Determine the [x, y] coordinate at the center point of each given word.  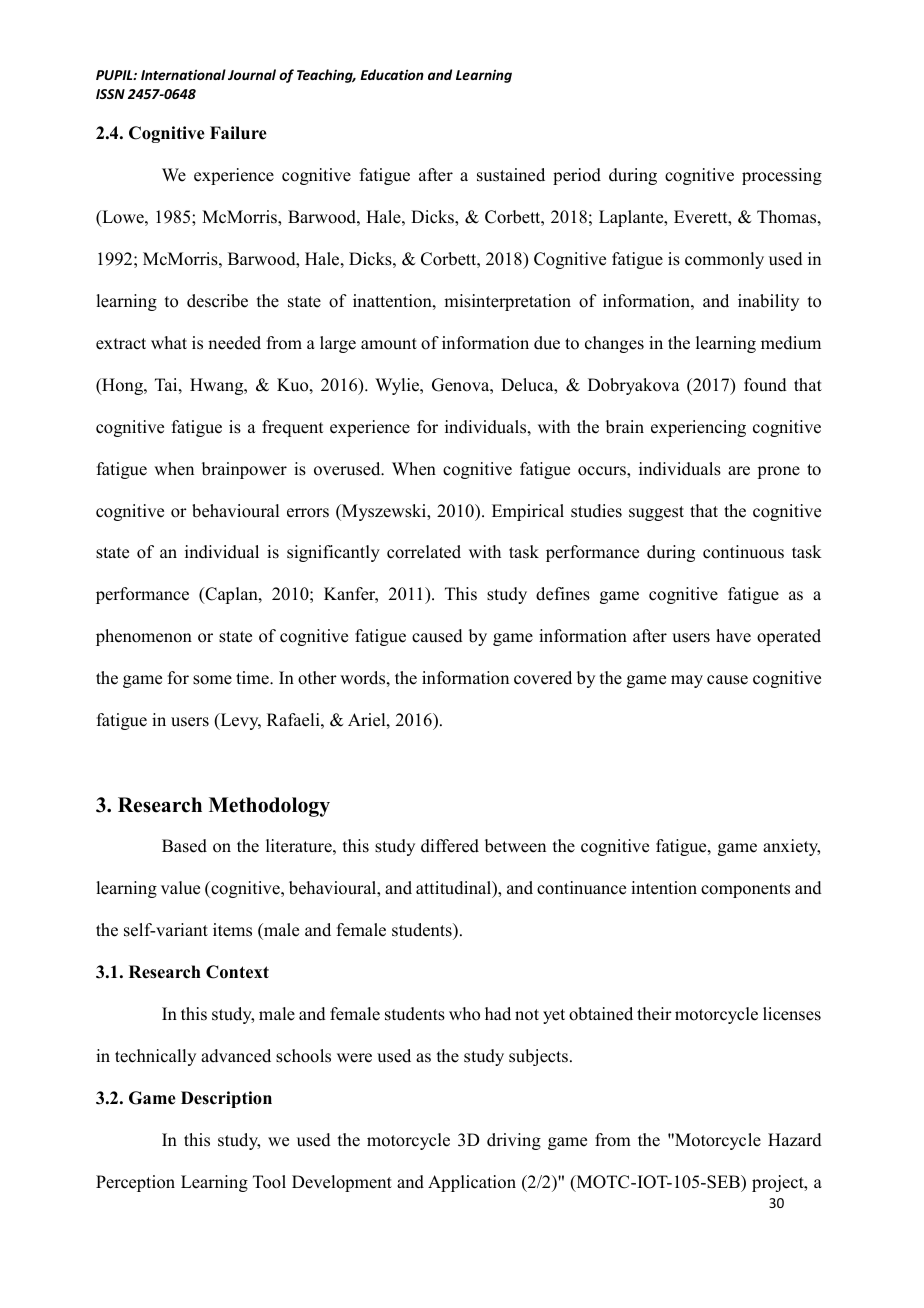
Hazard [795, 1140]
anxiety [791, 847]
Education [392, 74]
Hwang [218, 386]
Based [184, 846]
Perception [135, 1183]
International [183, 74]
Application [472, 1183]
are [739, 471]
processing [782, 176]
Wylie [398, 386]
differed [450, 846]
